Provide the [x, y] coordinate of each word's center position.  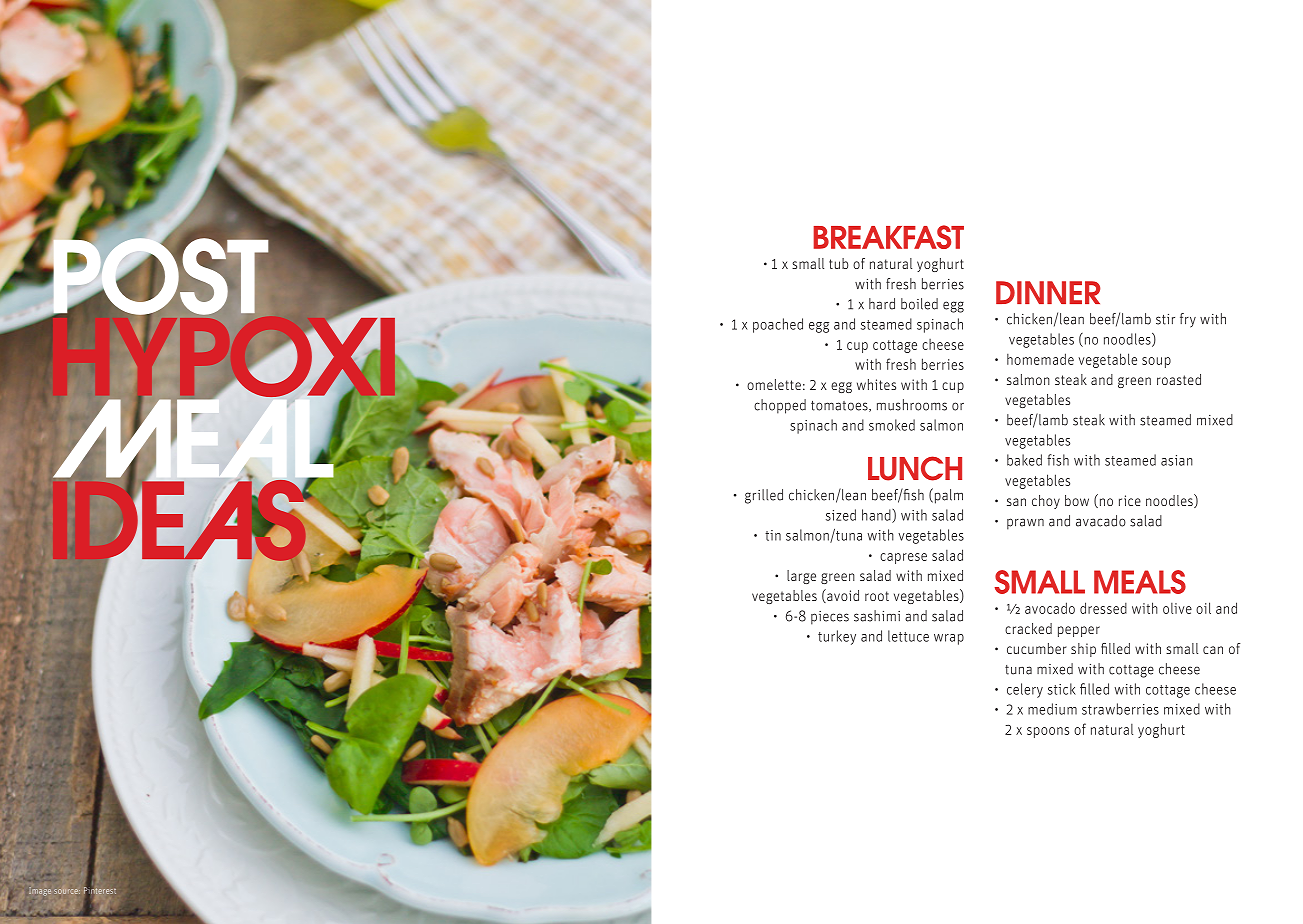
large [801, 577]
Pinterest [100, 890]
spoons [1048, 732]
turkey [837, 637]
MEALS [1140, 582]
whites [876, 384]
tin [773, 535]
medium [1052, 709]
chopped [780, 406]
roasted [1179, 379]
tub [838, 263]
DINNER [1048, 292]
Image [40, 891]
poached [778, 325]
